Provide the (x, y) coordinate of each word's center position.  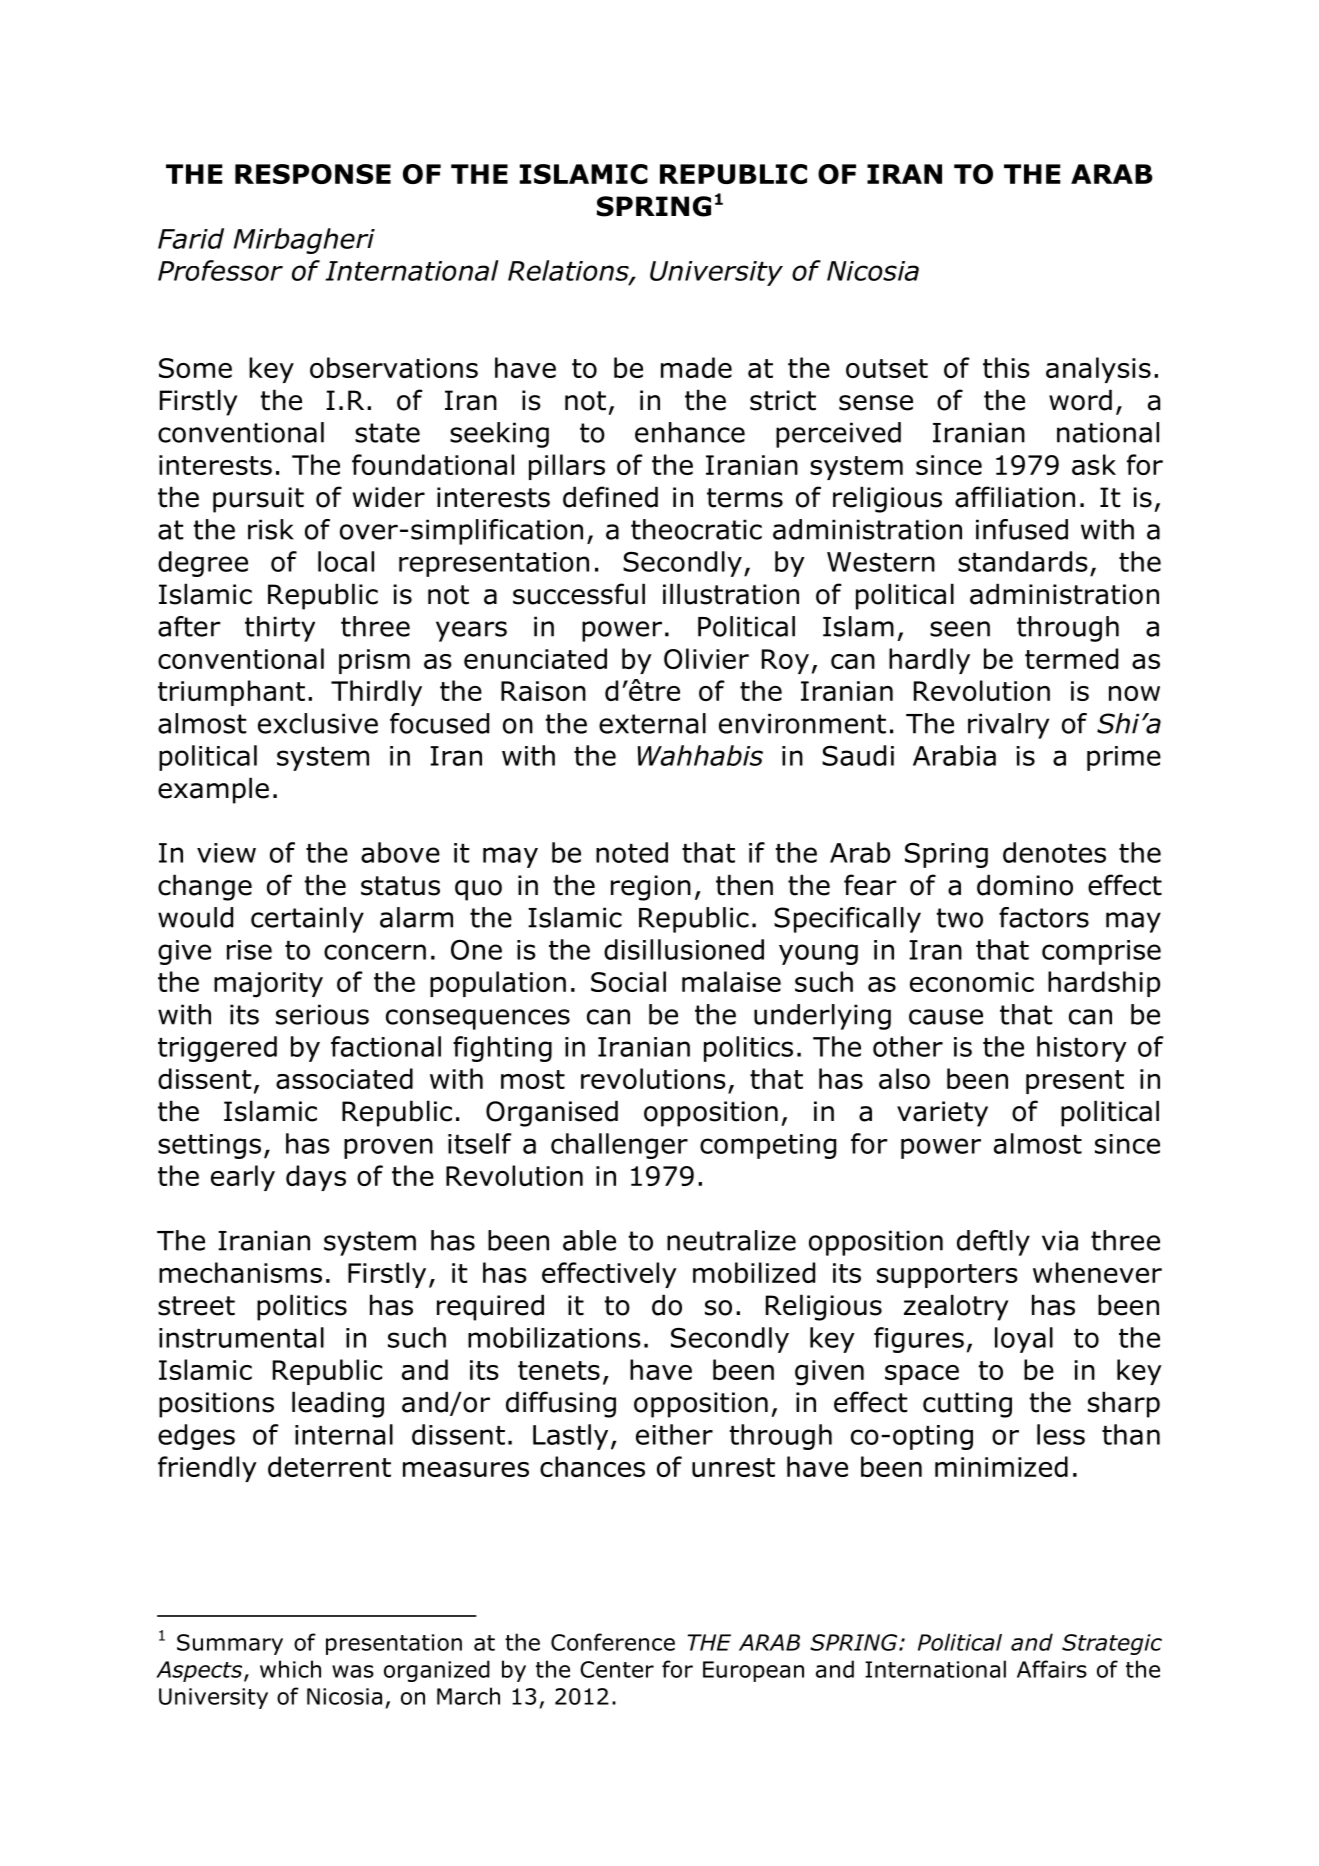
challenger (619, 1146)
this (1006, 367)
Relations (569, 271)
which (290, 1669)
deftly (993, 1243)
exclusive (318, 723)
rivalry (1008, 726)
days (316, 1178)
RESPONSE (313, 174)
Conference (613, 1642)
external (652, 723)
